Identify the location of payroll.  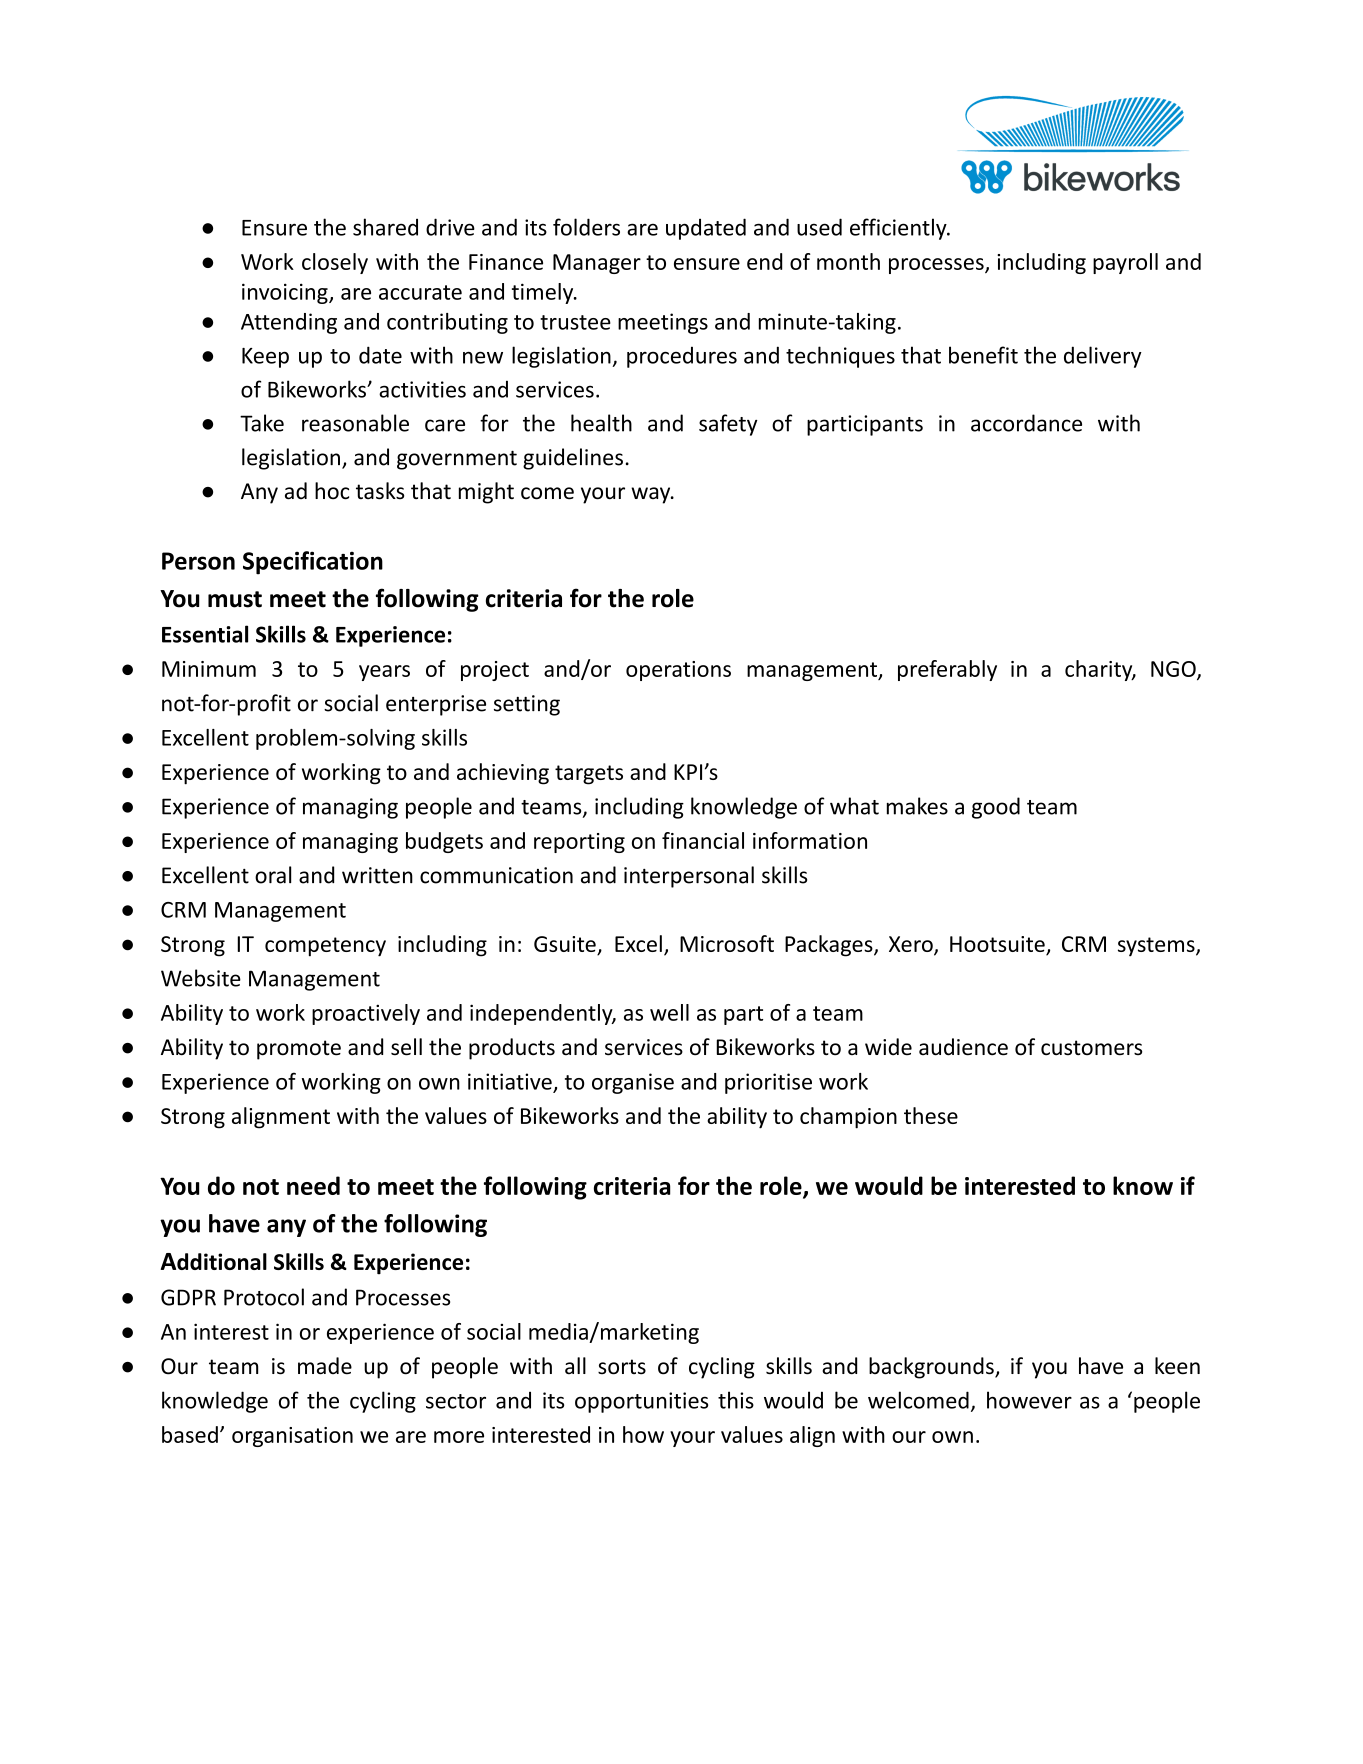
(1125, 263).
